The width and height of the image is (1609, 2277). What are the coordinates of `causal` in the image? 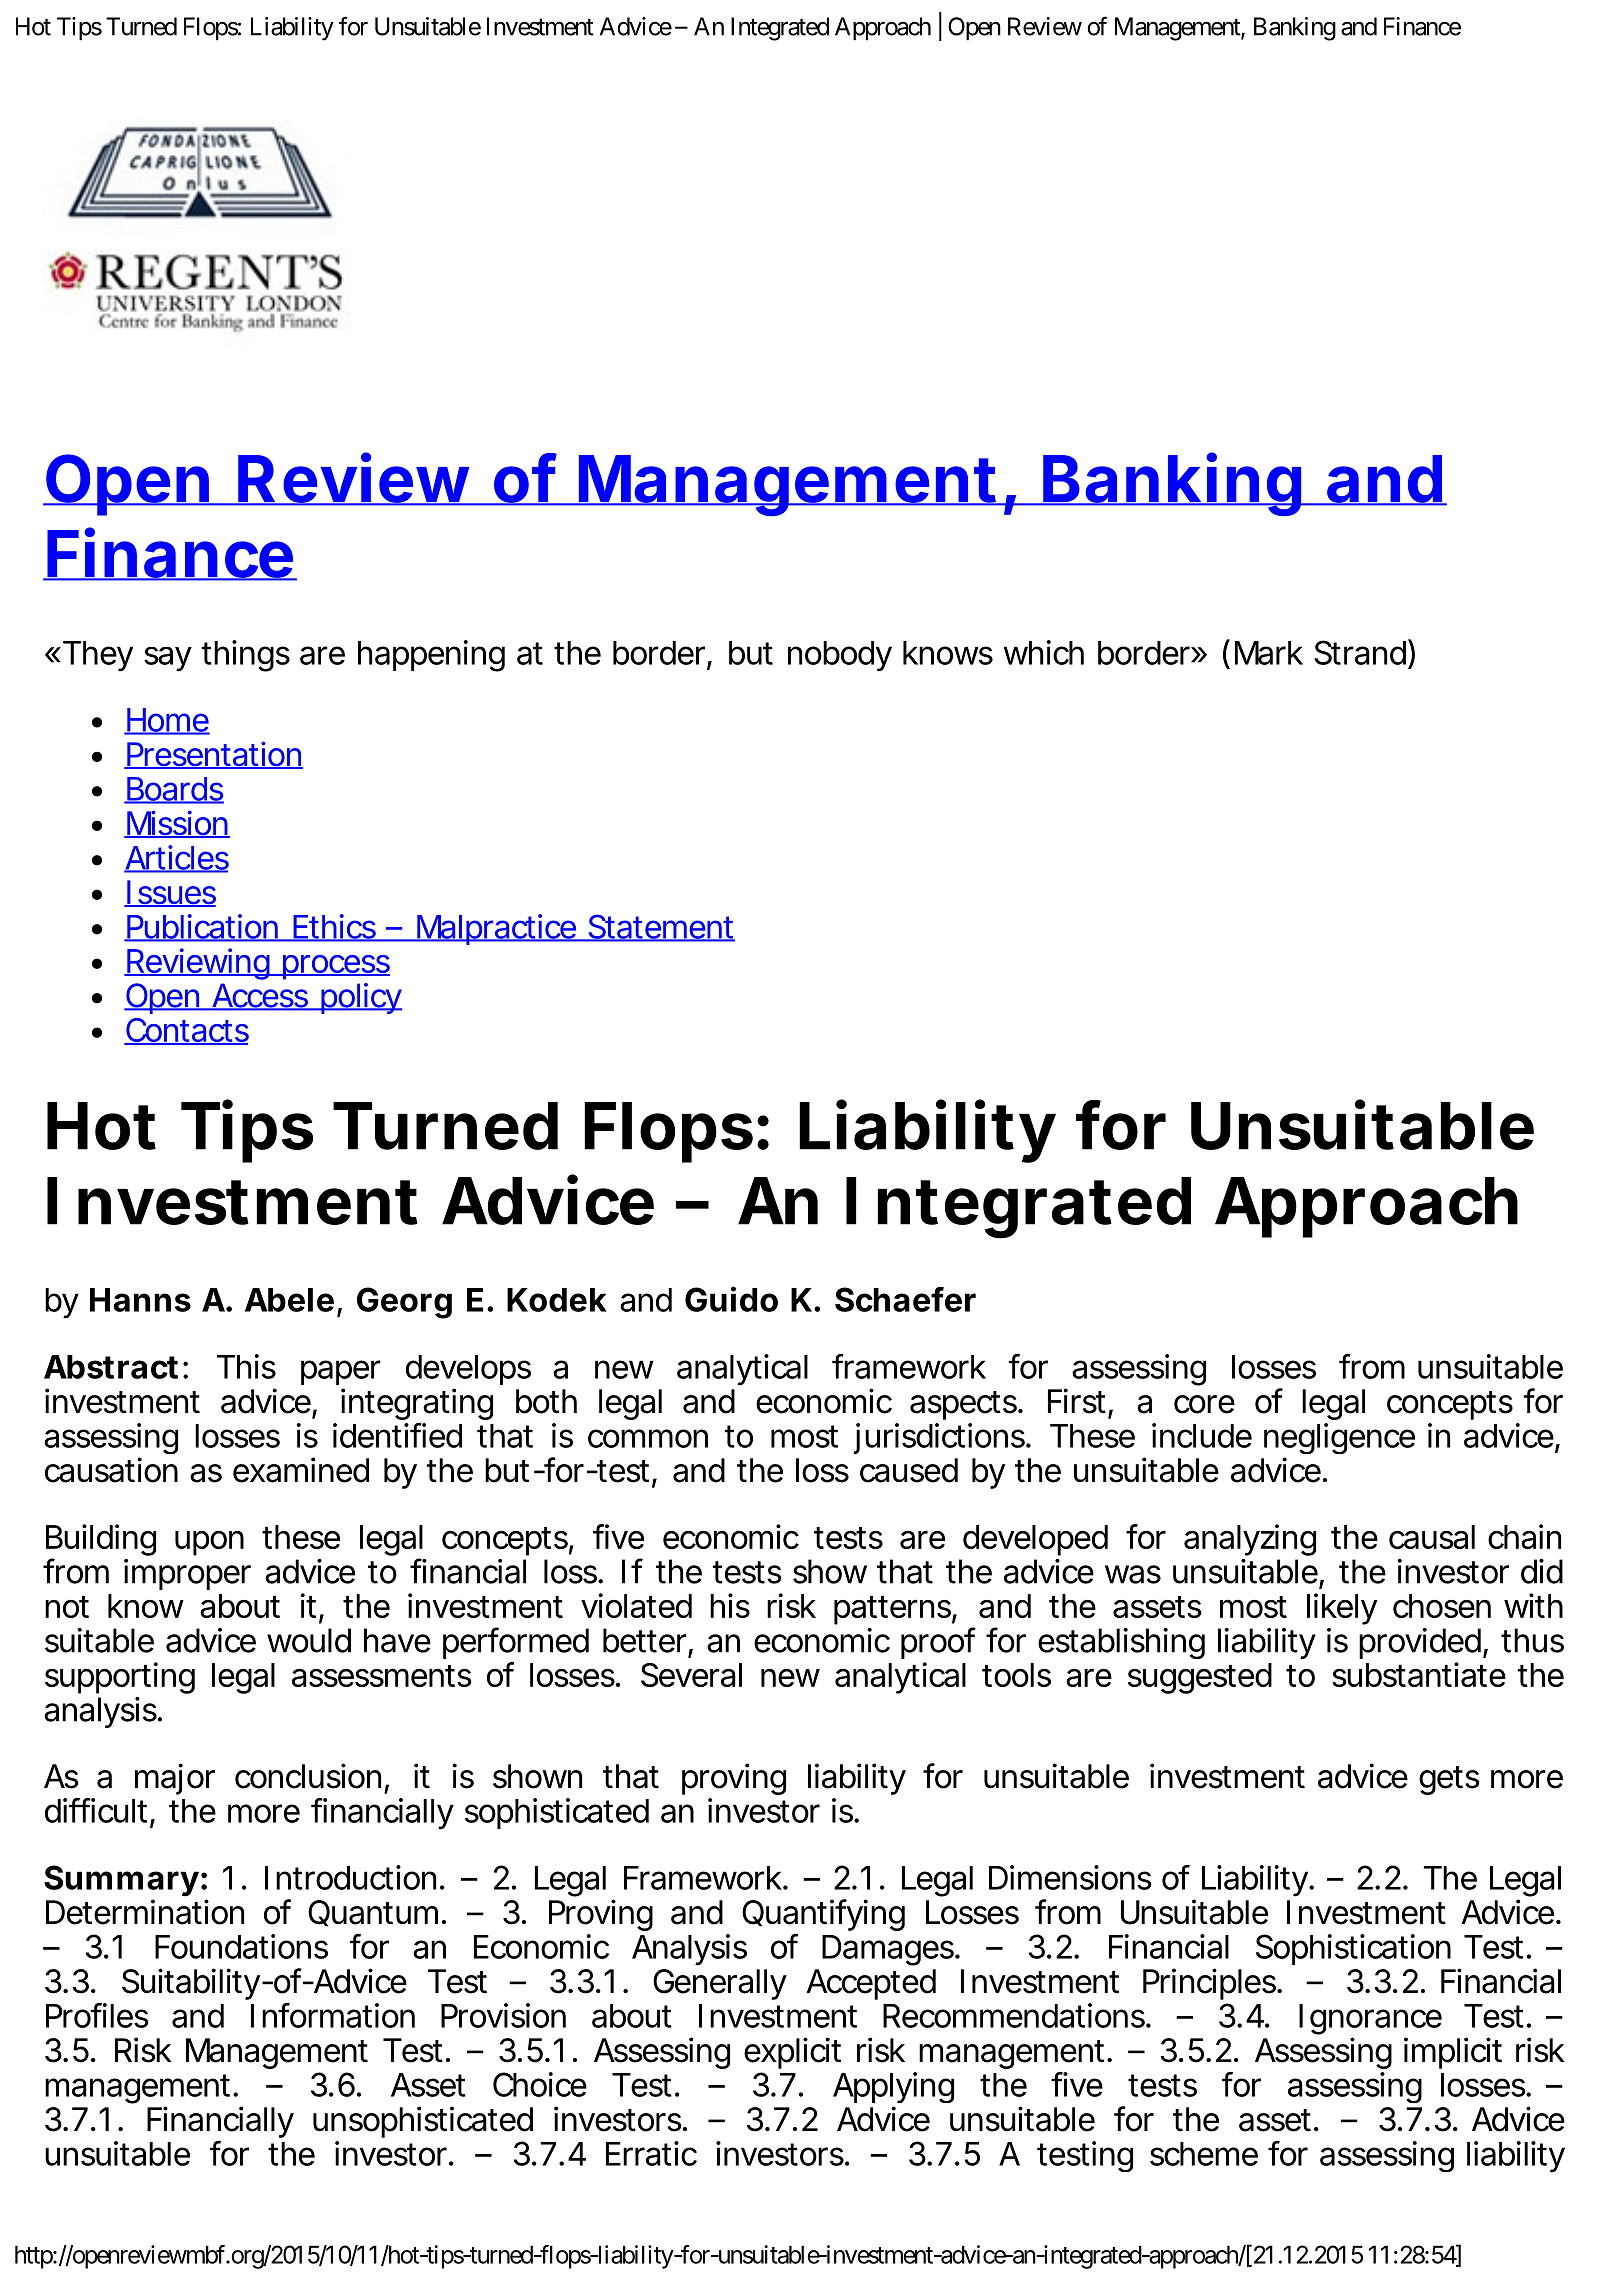 It's located at (1432, 1537).
